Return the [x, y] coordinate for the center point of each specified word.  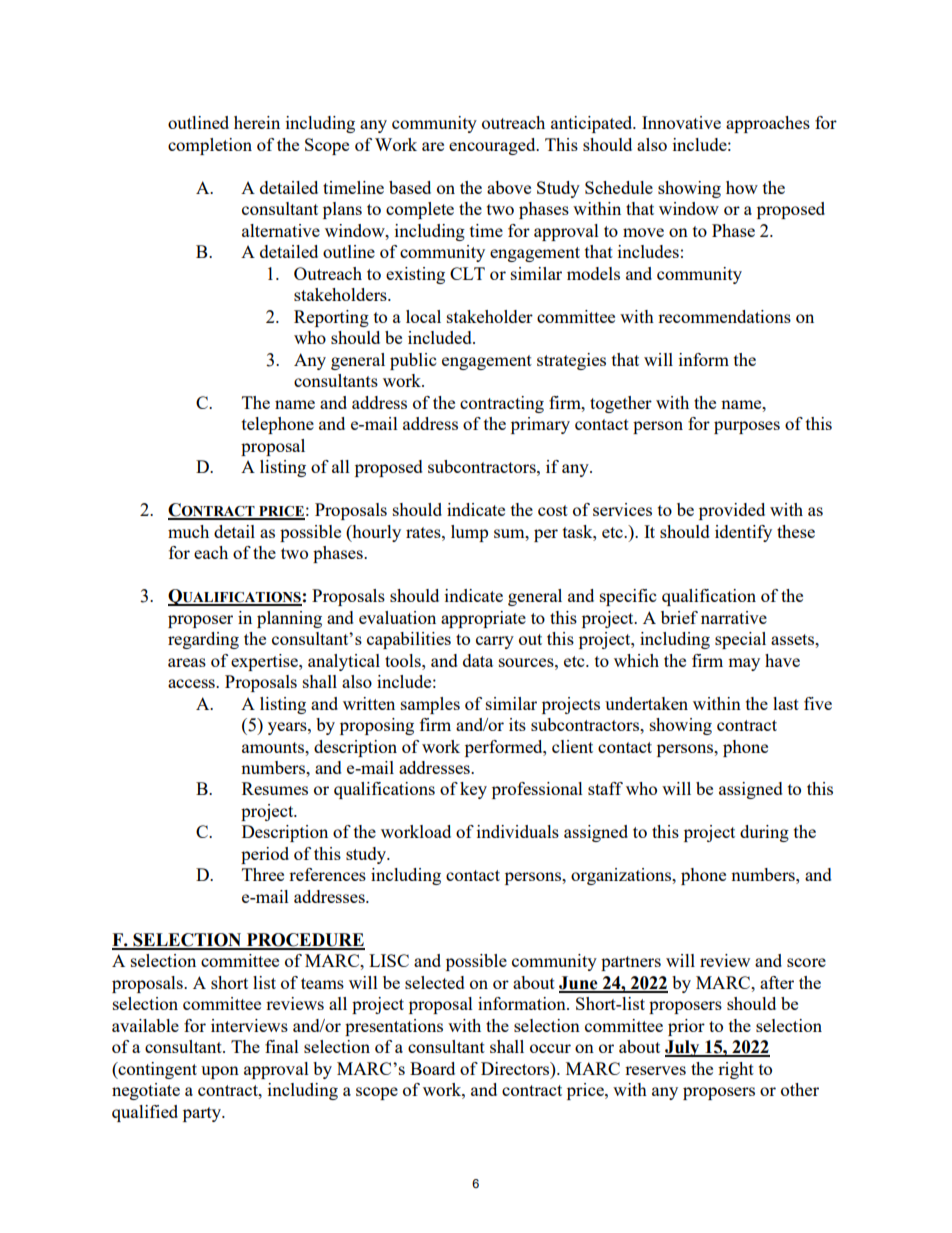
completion [210, 146]
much [188, 531]
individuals [518, 831]
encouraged [493, 146]
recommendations [724, 316]
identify [743, 533]
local [423, 316]
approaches [768, 124]
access [192, 683]
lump [469, 533]
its [517, 724]
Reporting [331, 318]
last [786, 703]
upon [220, 1072]
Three [263, 874]
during [764, 833]
